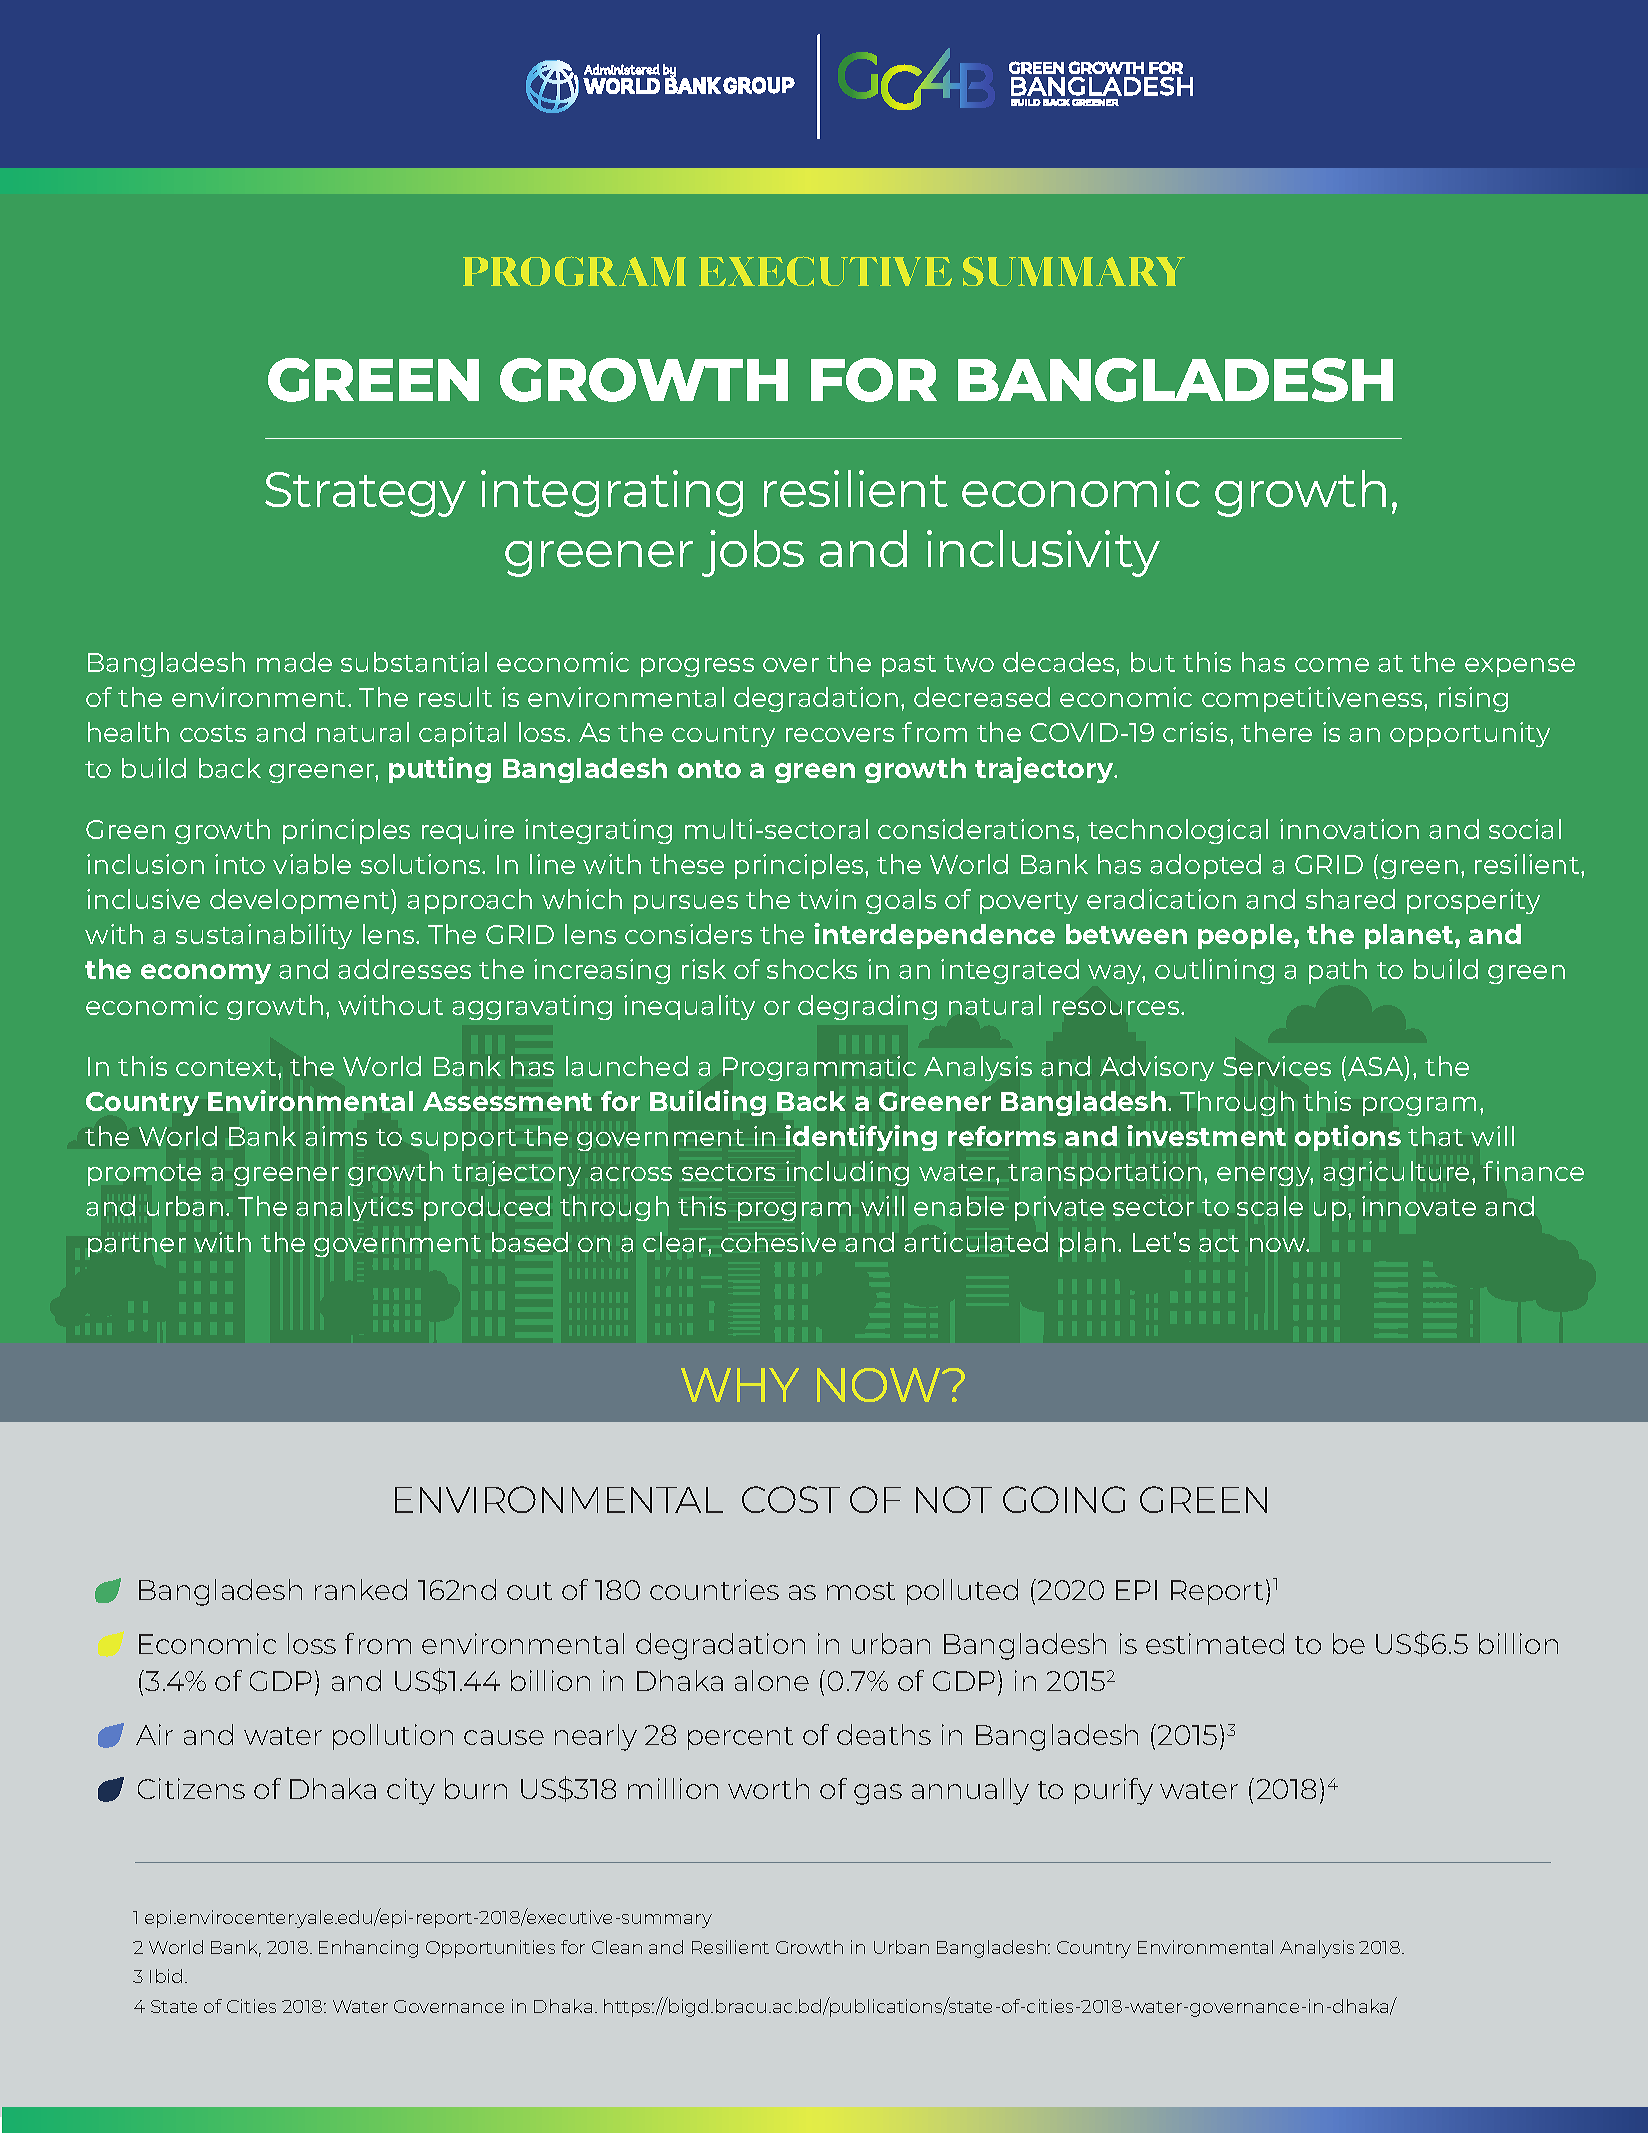 This screenshot has width=1648, height=2133. Describe the element at coordinates (1332, 665) in the screenshot. I see `come` at that location.
